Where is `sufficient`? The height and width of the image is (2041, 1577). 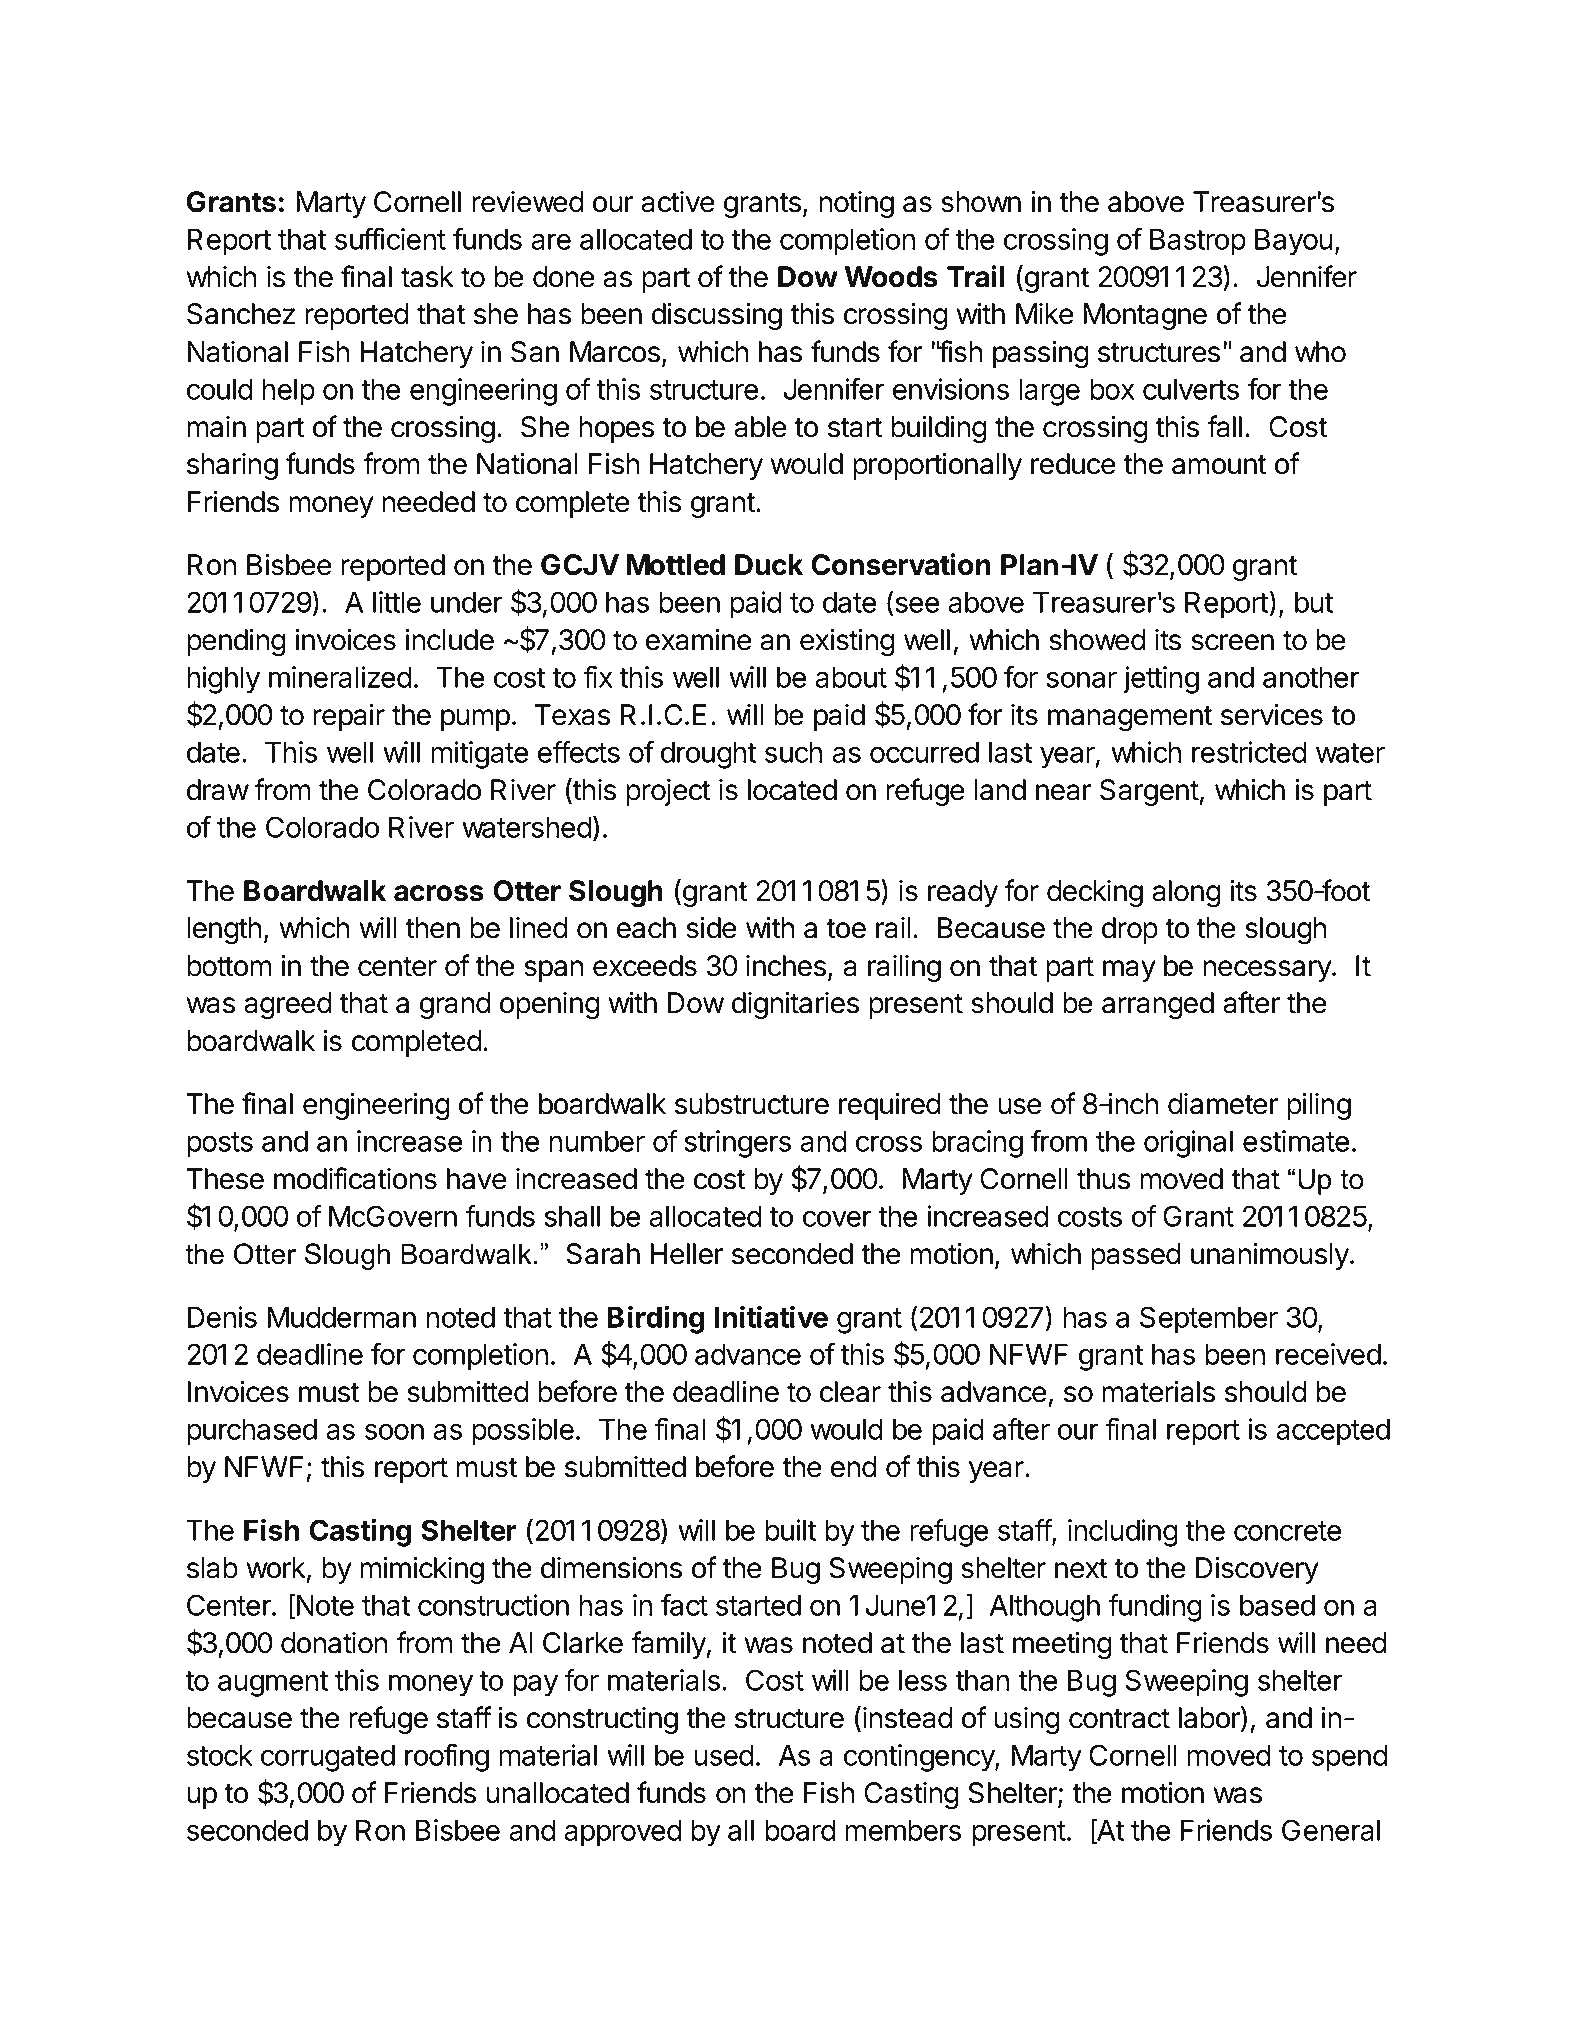
sufficient is located at coordinates (390, 239).
